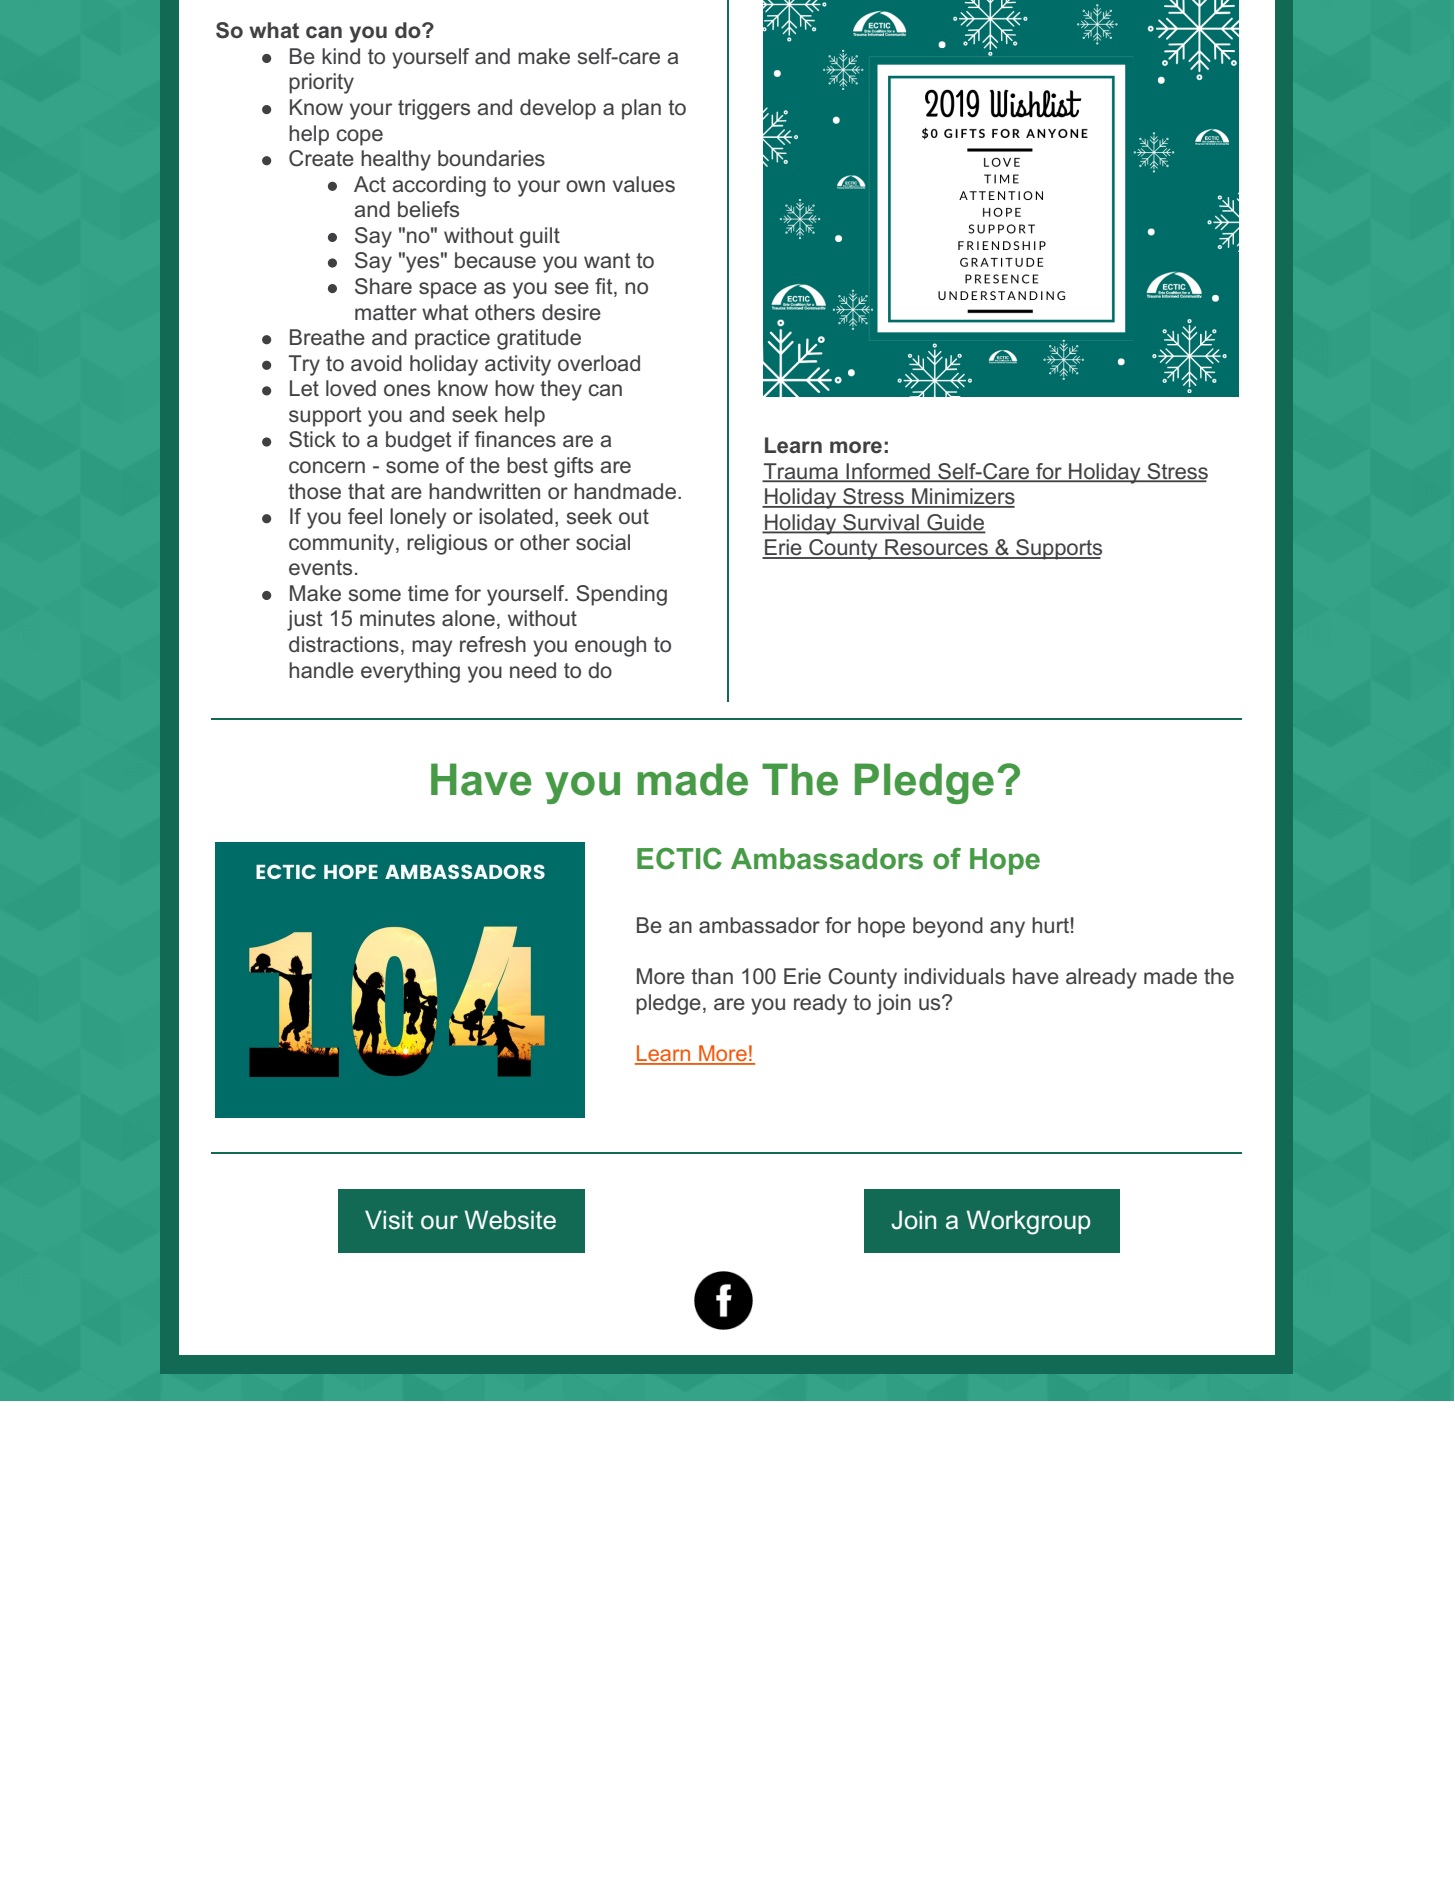 This image has width=1455, height=1883. I want to click on Visit, so click(389, 1220).
